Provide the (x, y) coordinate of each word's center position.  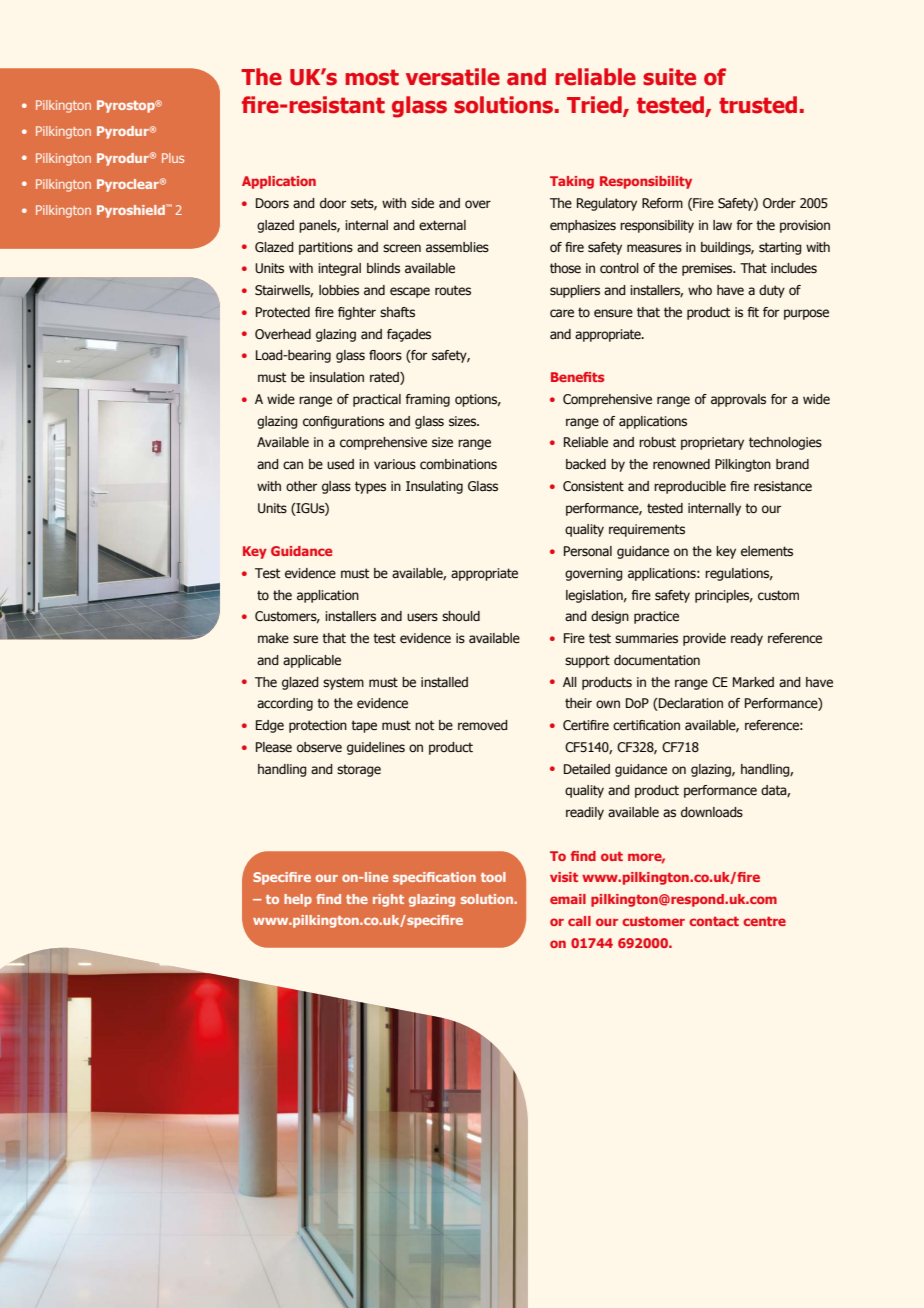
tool (493, 877)
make (273, 638)
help (298, 900)
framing (427, 400)
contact (714, 921)
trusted (758, 105)
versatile (453, 77)
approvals (738, 400)
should (461, 616)
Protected (283, 312)
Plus (173, 158)
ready (747, 639)
